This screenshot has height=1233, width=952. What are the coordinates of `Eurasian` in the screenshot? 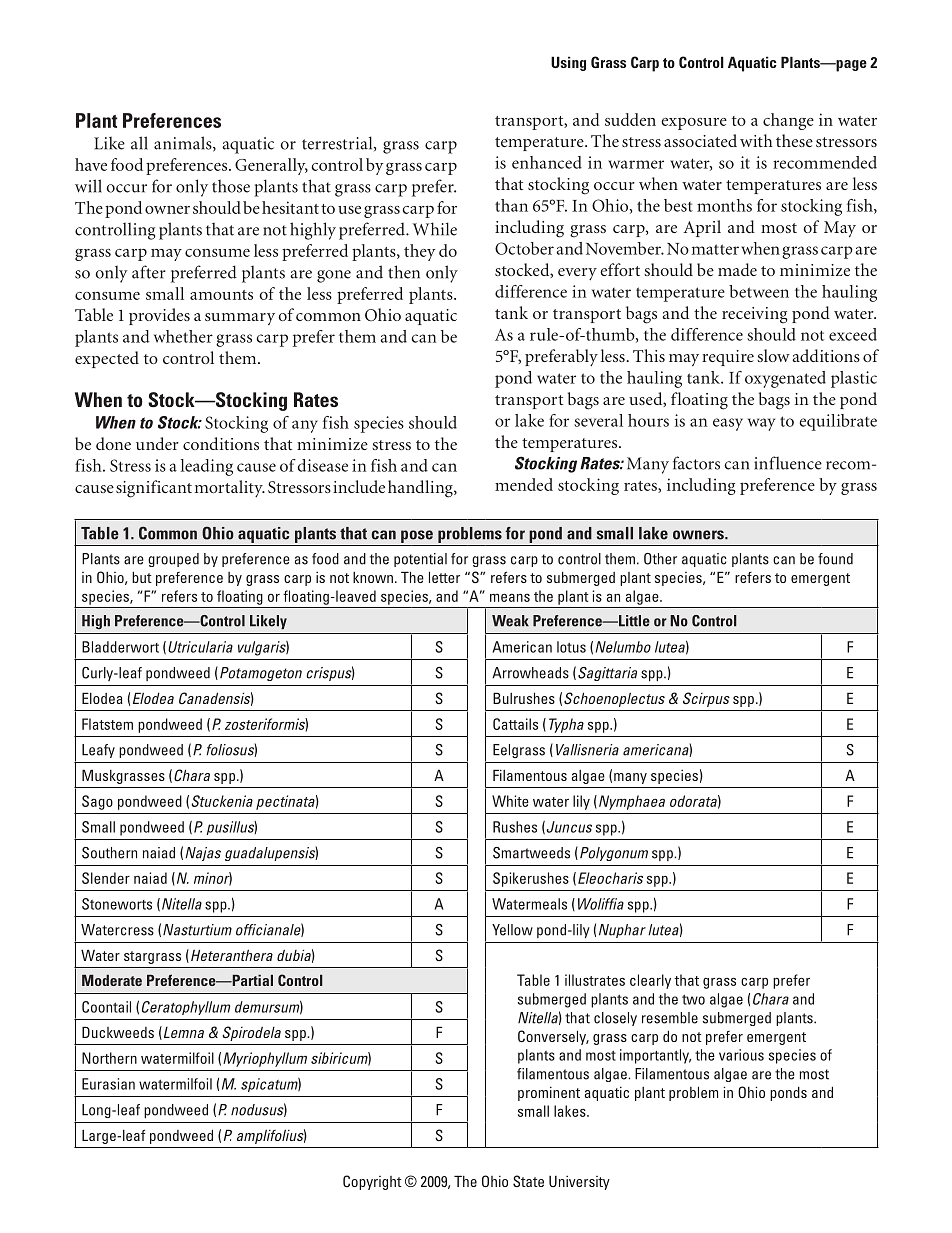 It's located at (108, 1084).
